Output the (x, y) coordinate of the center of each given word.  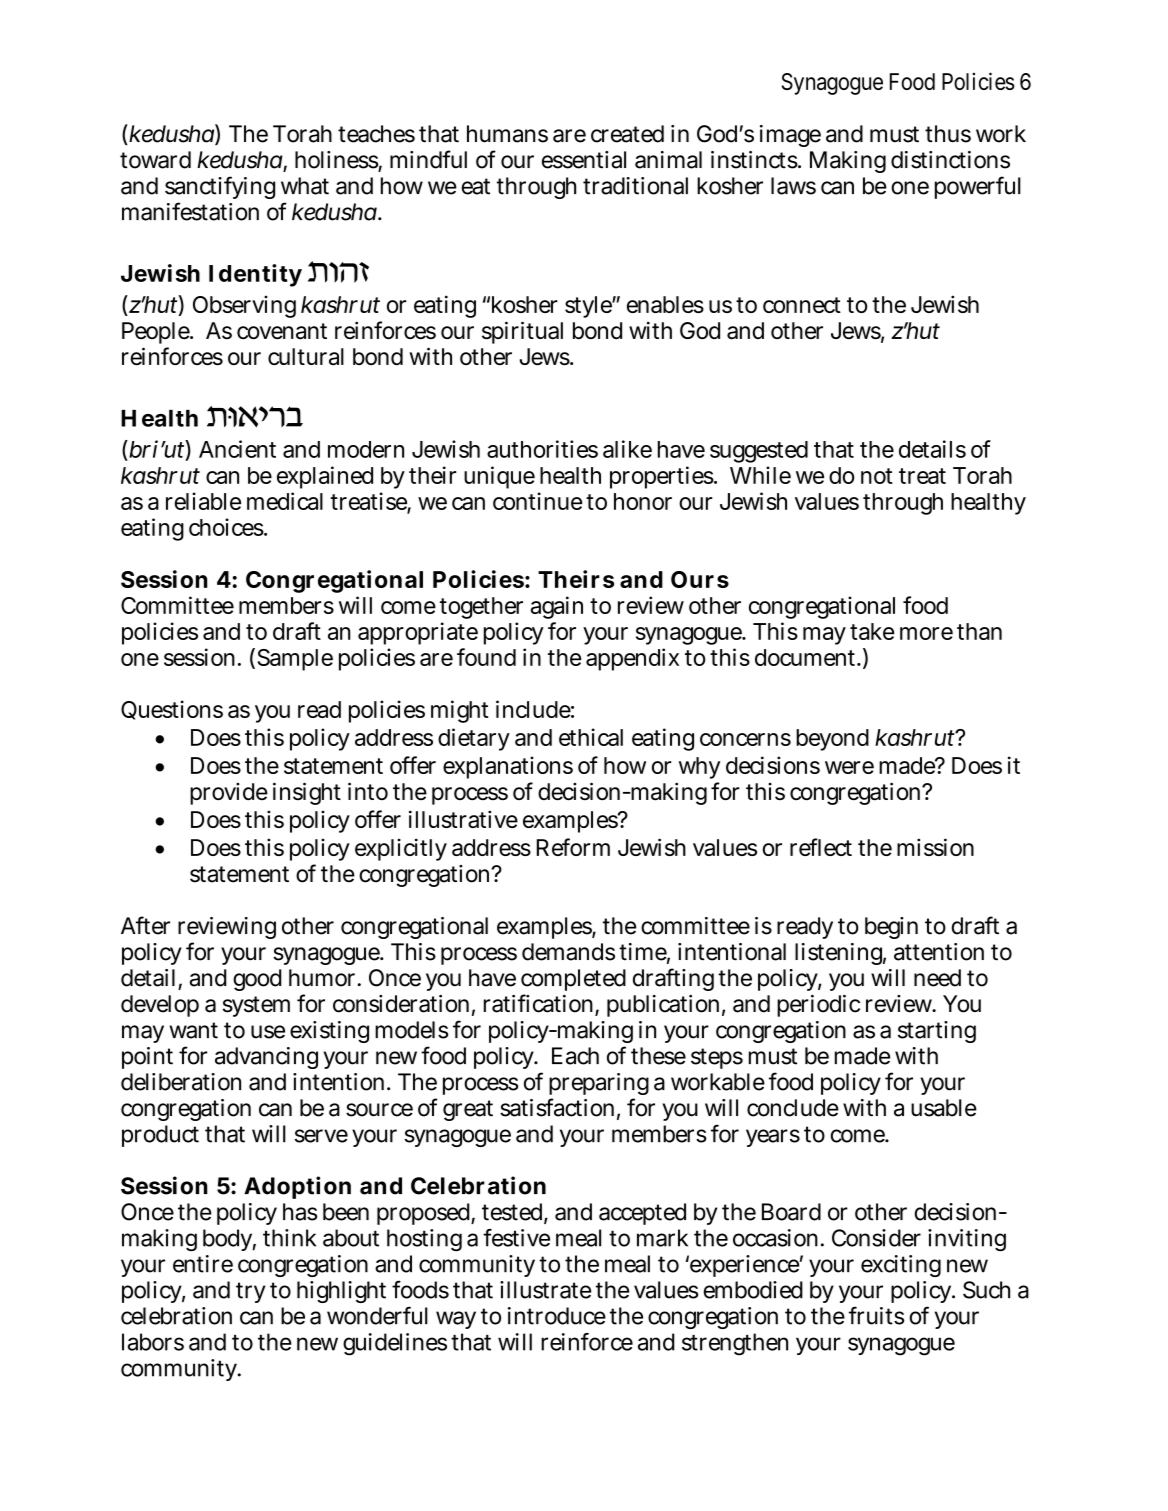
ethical (591, 737)
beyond (832, 740)
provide (229, 794)
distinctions (950, 160)
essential (584, 160)
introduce (557, 1316)
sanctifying (220, 187)
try (251, 1292)
